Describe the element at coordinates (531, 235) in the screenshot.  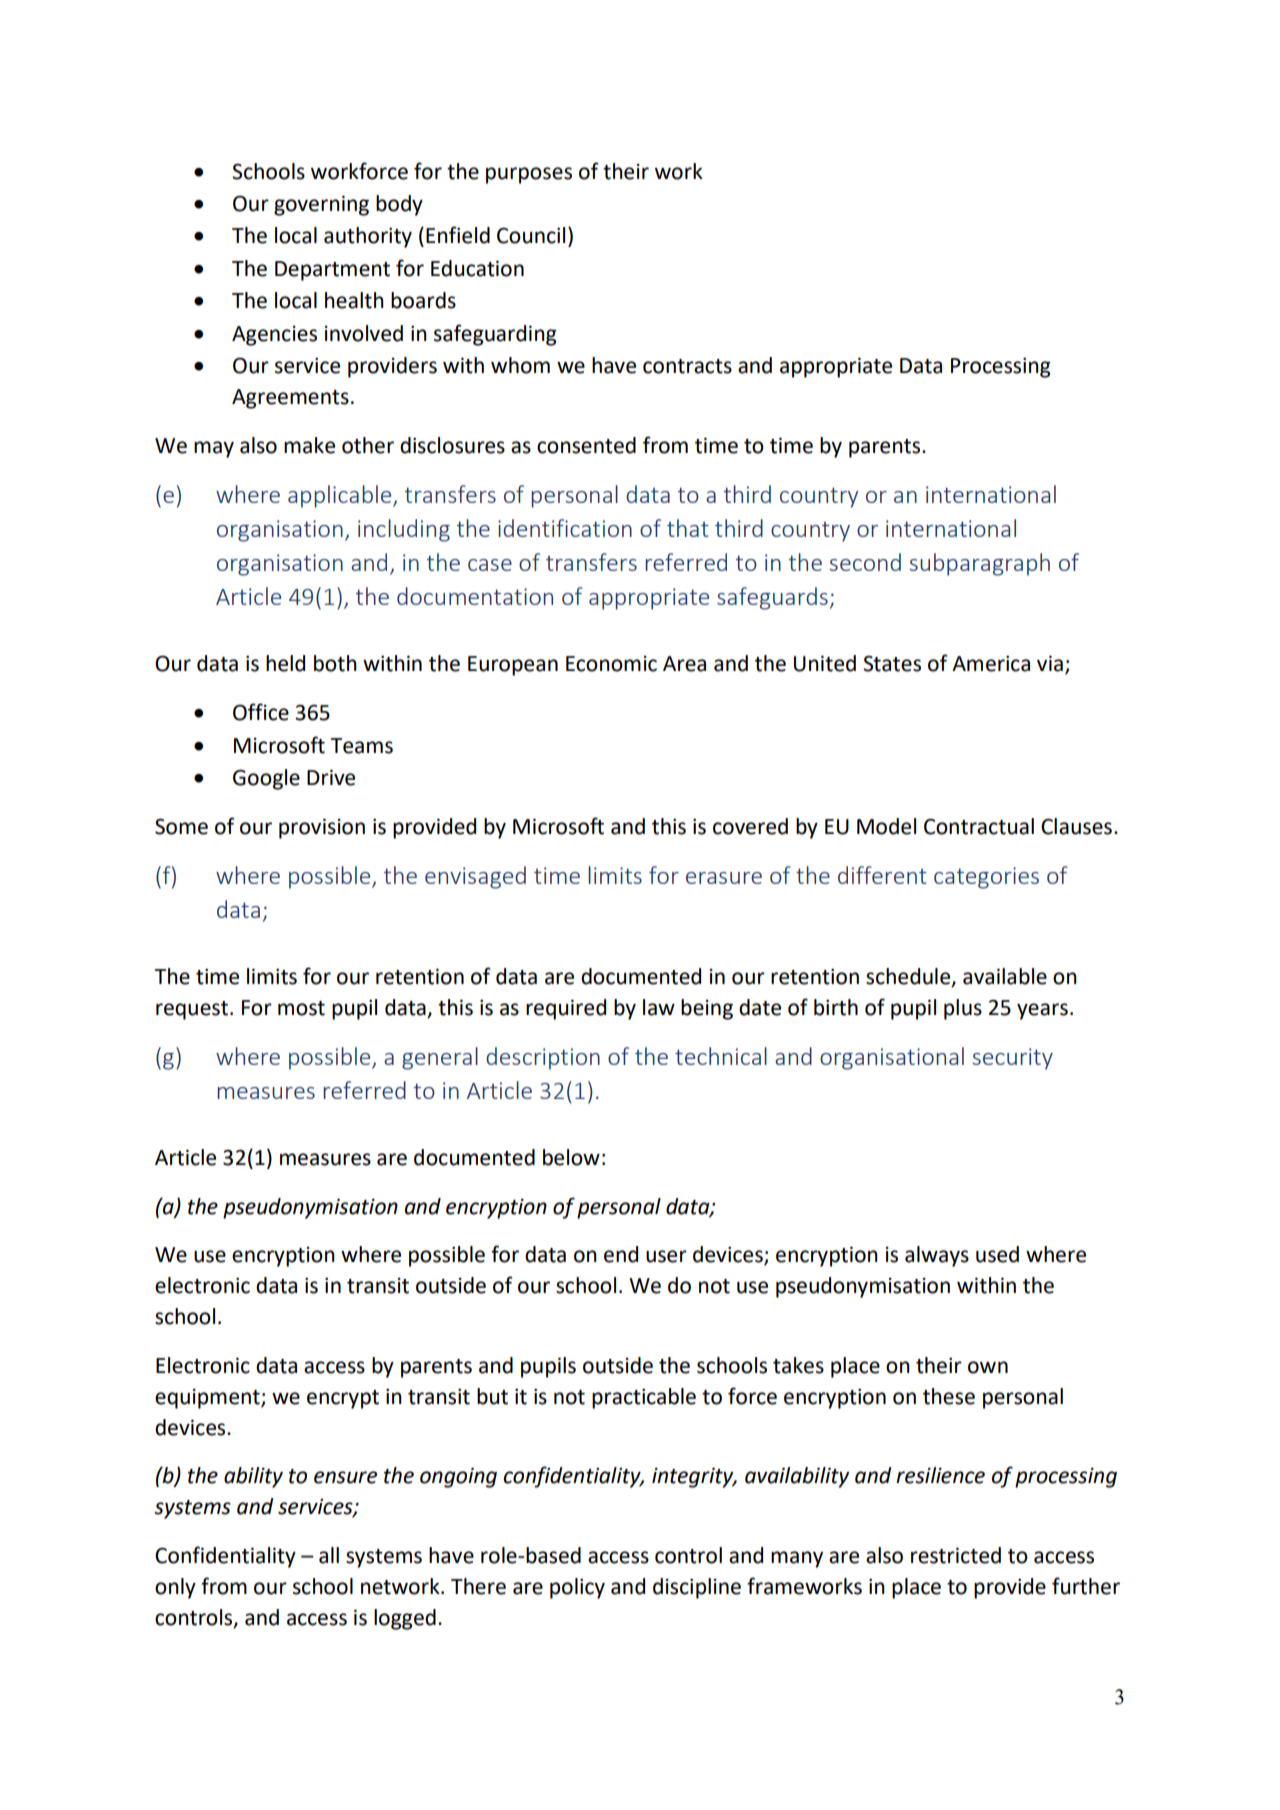
I see `Council` at that location.
